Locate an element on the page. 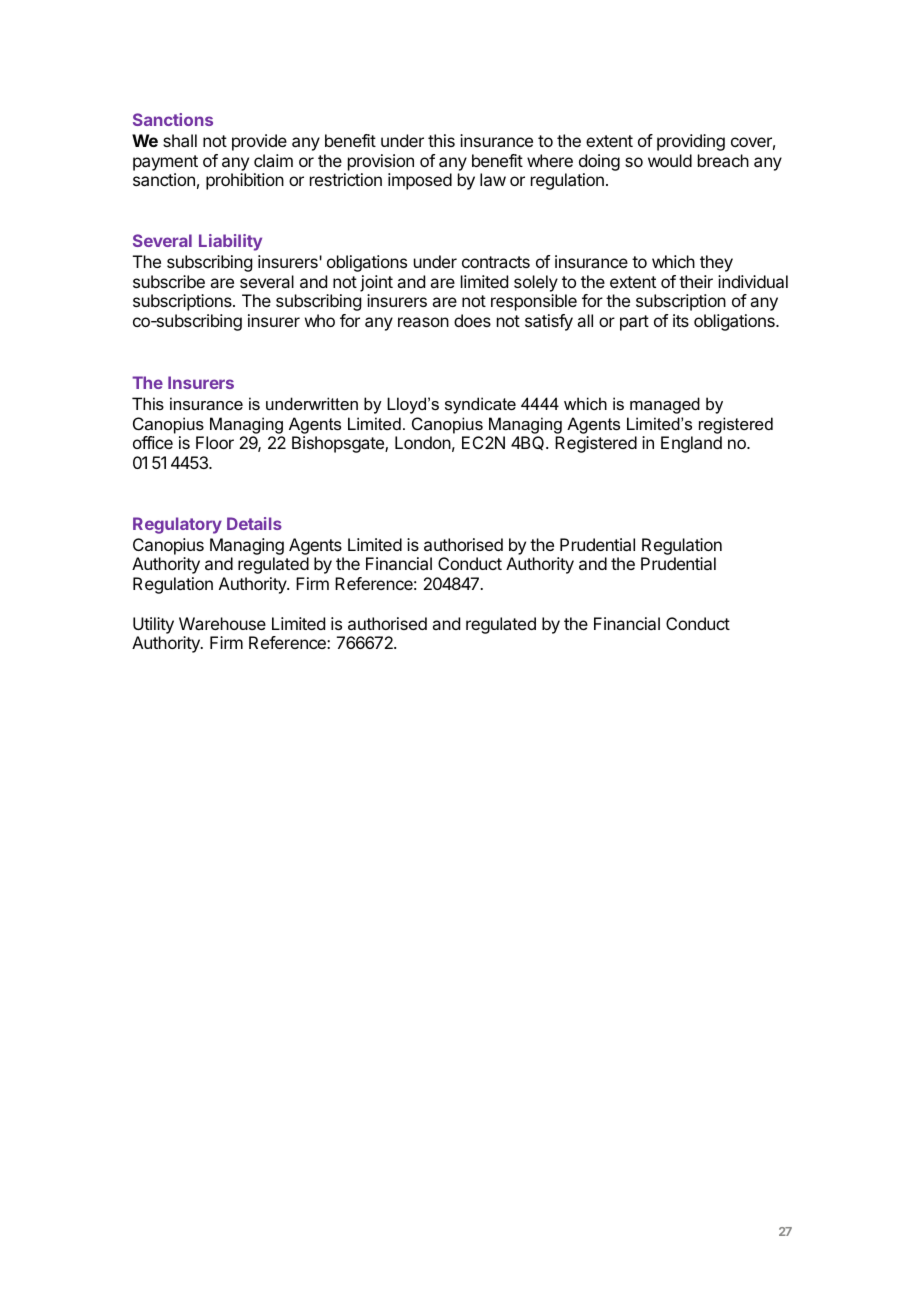  Warehouse is located at coordinates (222, 623).
